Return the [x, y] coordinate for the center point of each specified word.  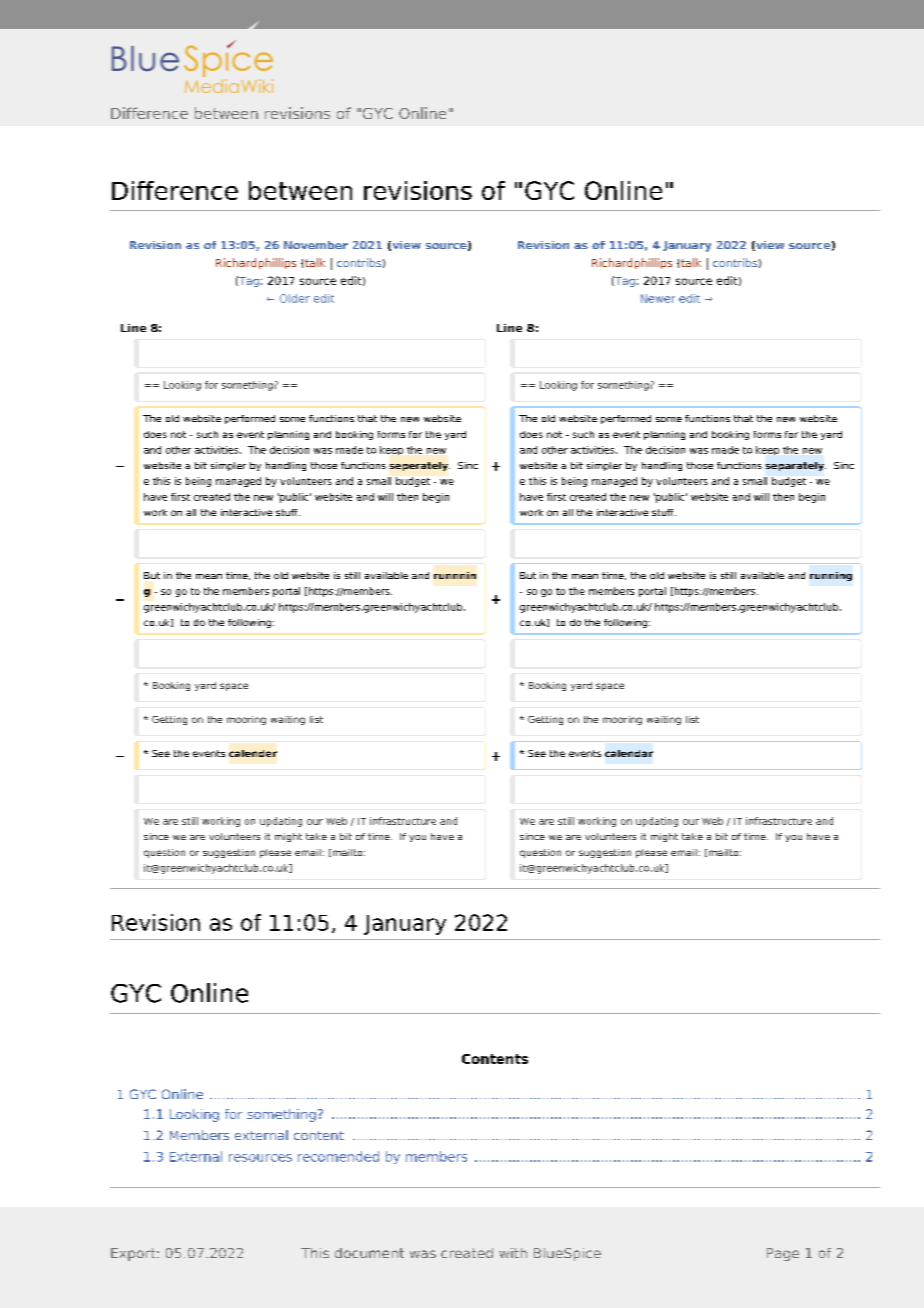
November [316, 245]
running [831, 576]
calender [253, 753]
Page [783, 1254]
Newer [658, 298]
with [513, 1253]
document [369, 1253]
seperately [420, 466]
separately [796, 466]
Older [295, 298]
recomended [338, 1156]
